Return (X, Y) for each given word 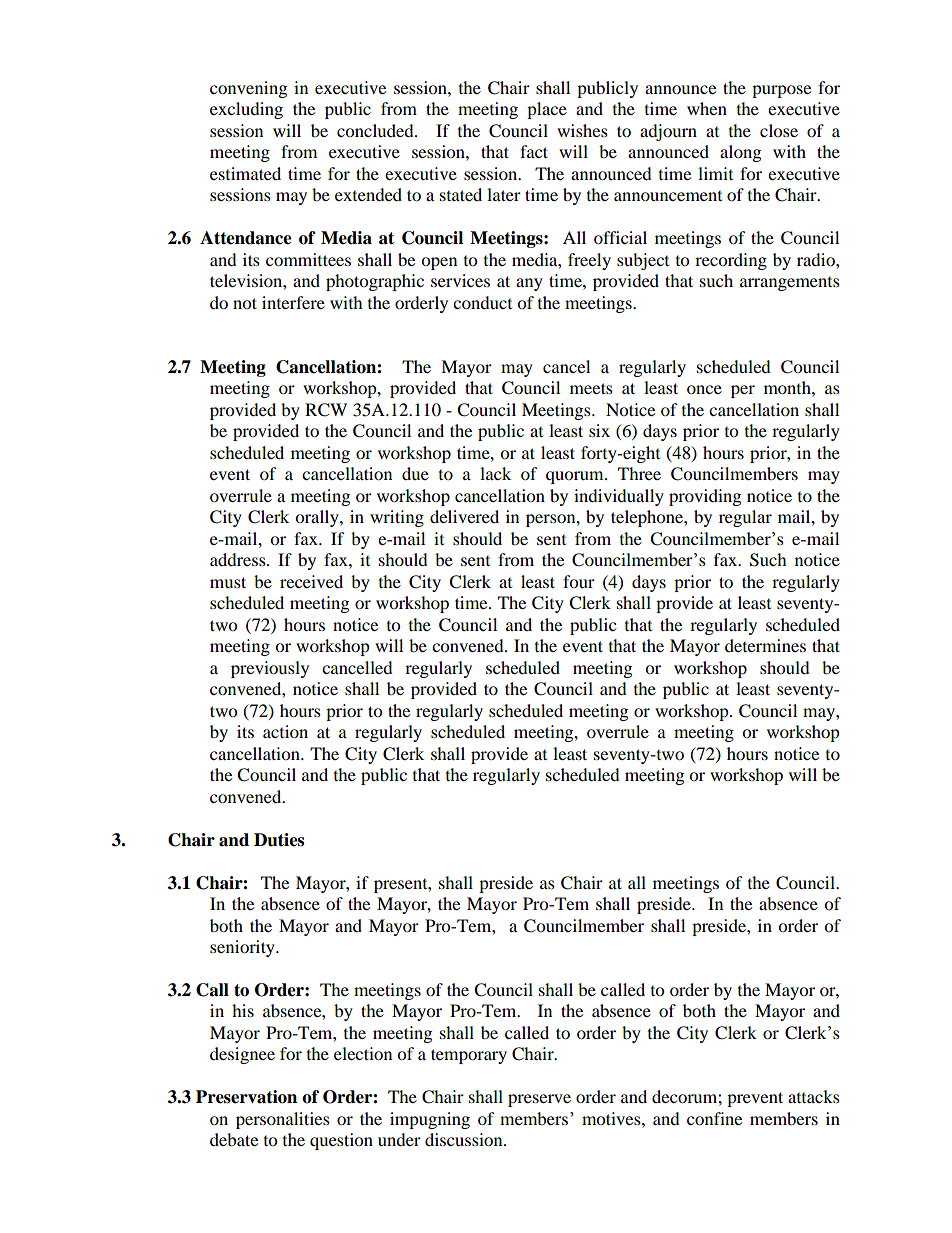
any (529, 284)
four (579, 581)
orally (318, 518)
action (285, 731)
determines (765, 645)
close (779, 130)
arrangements (790, 284)
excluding (246, 110)
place (547, 110)
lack (495, 473)
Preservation (246, 1097)
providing (705, 497)
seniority (243, 948)
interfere (293, 302)
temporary (469, 1056)
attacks (814, 1096)
